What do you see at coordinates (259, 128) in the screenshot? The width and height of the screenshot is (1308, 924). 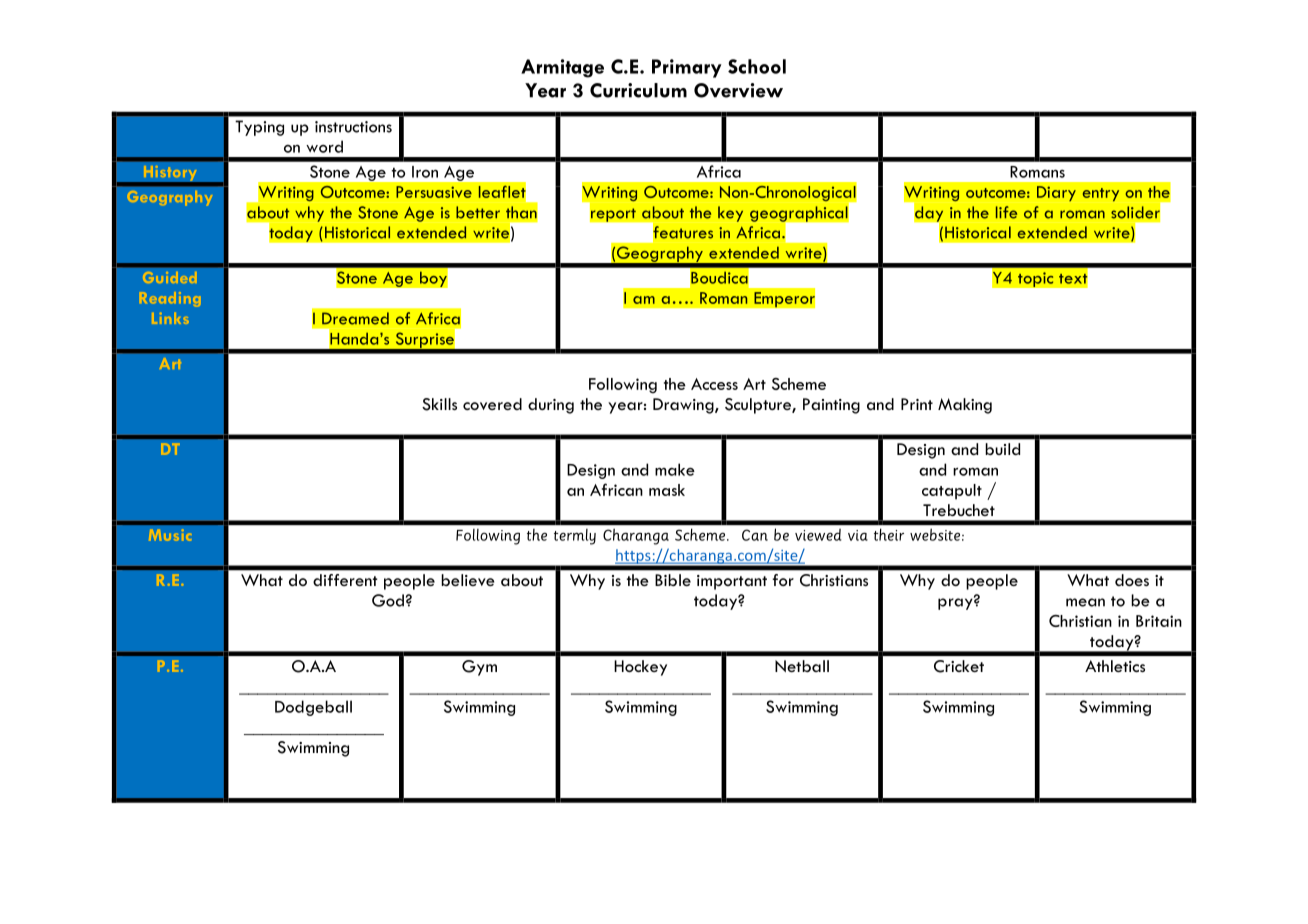 I see `Typing` at bounding box center [259, 128].
